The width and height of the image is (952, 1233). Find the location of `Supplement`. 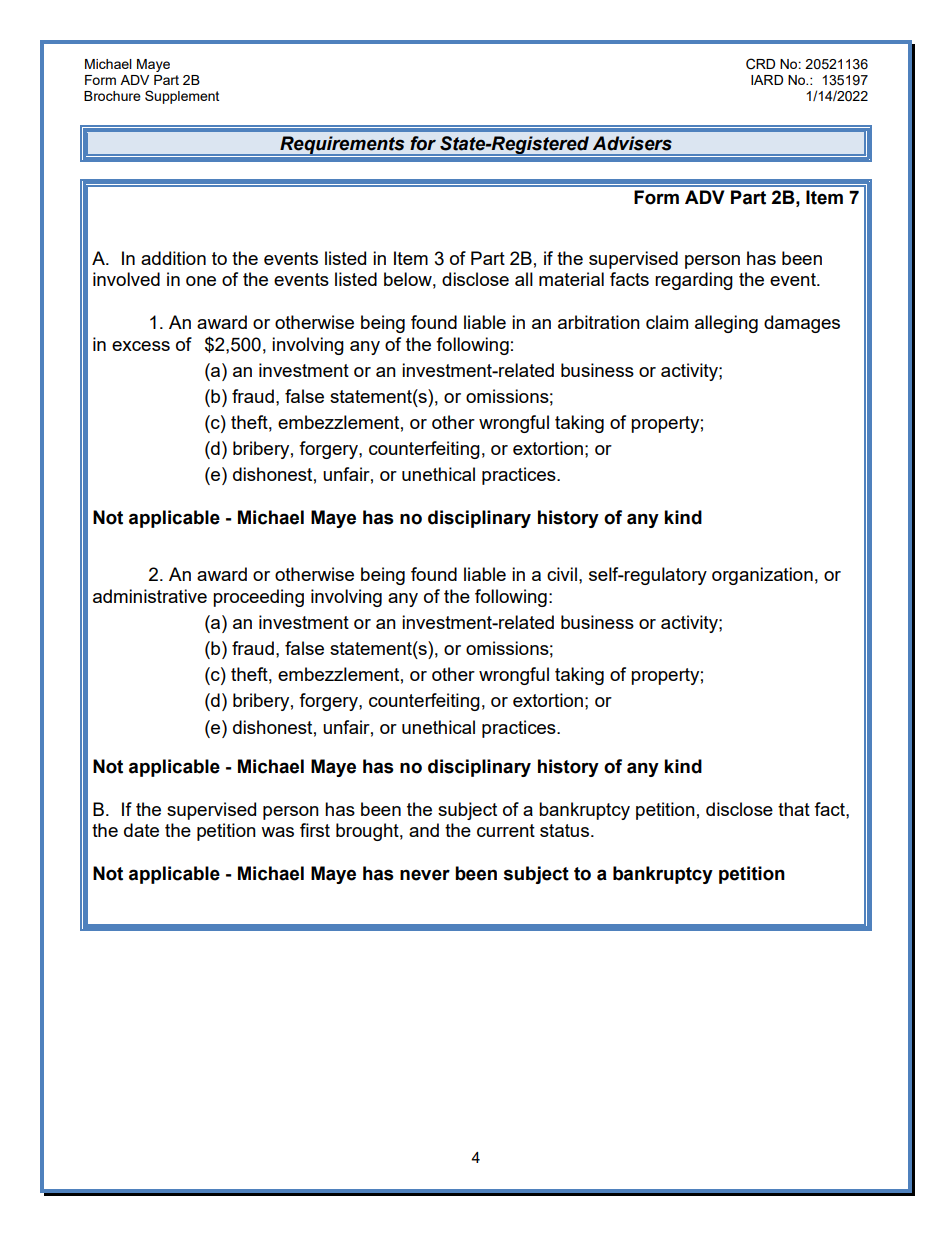

Supplement is located at coordinates (182, 97).
